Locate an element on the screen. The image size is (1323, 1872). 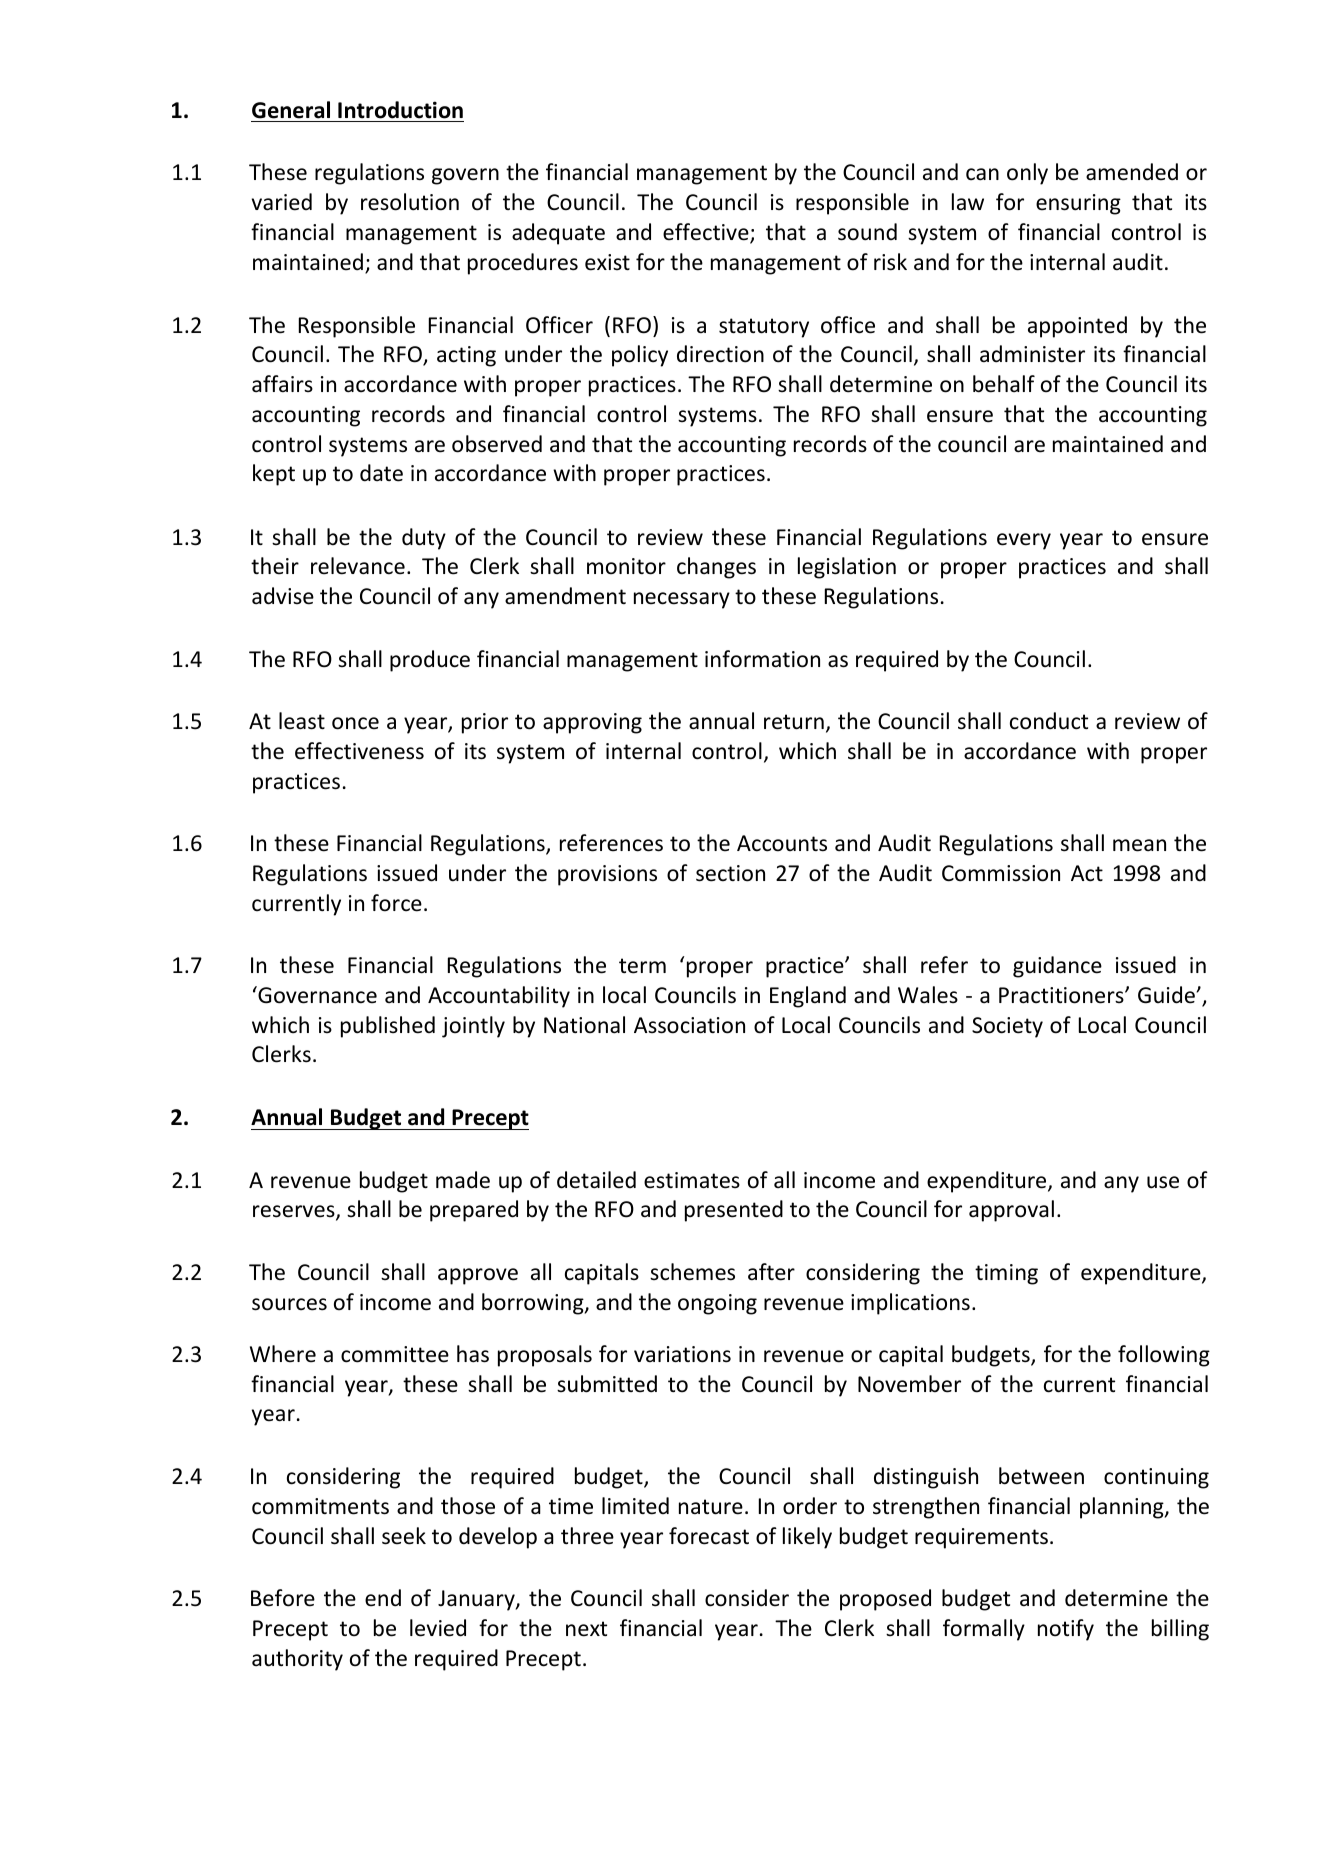
produce is located at coordinates (430, 661).
